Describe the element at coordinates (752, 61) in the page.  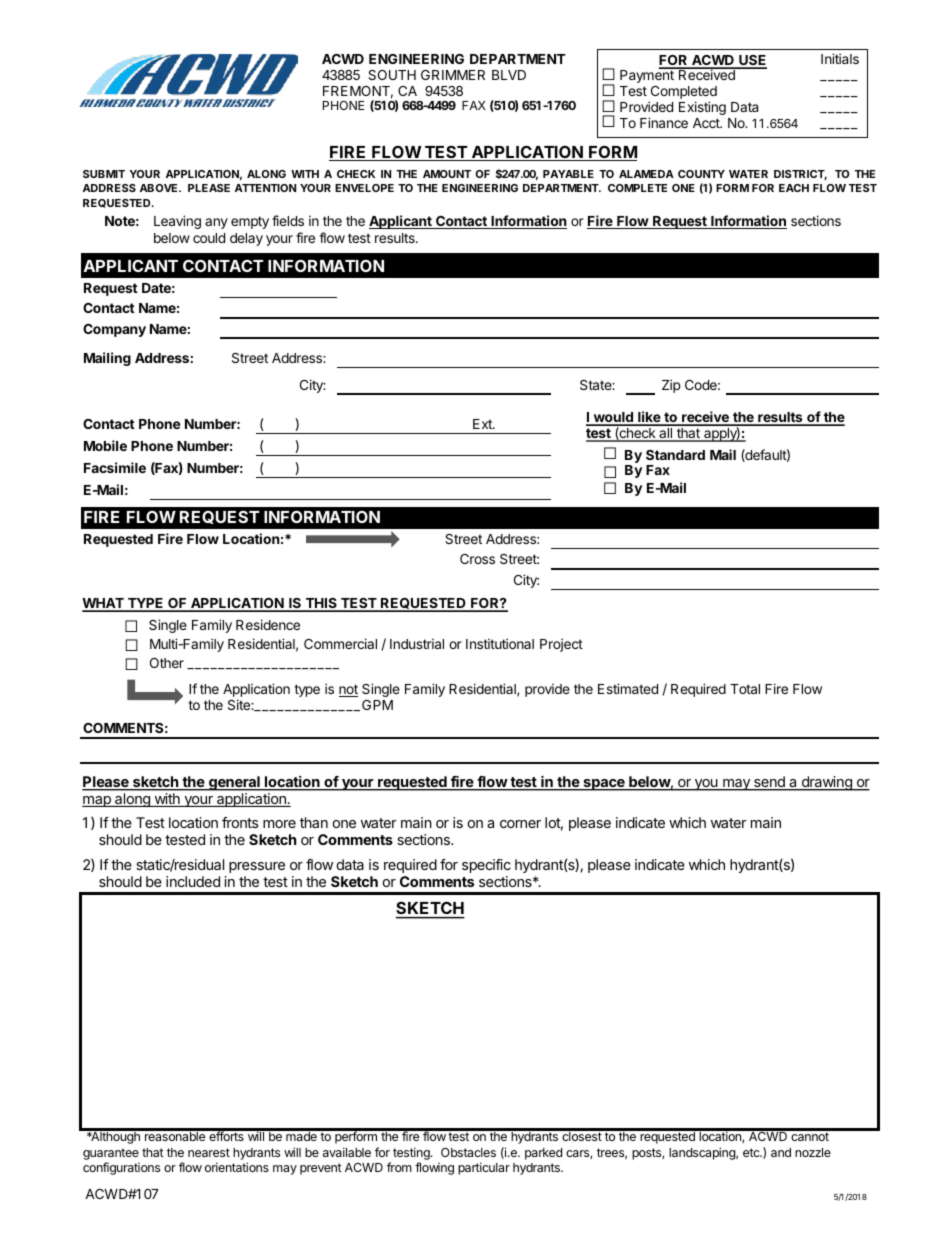
I see `USE` at that location.
